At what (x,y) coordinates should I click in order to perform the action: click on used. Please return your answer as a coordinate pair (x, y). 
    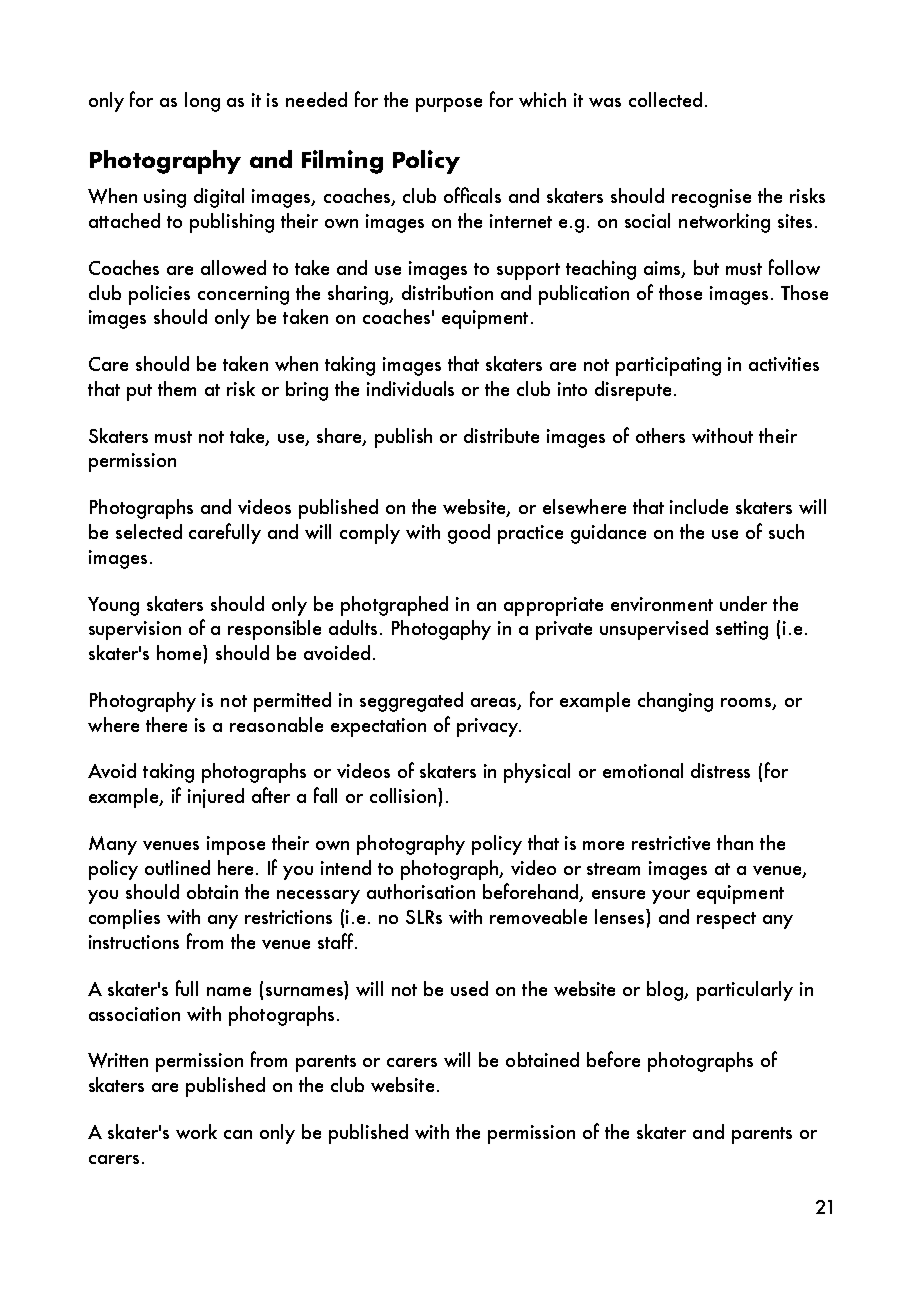
    Looking at the image, I should click on (469, 988).
